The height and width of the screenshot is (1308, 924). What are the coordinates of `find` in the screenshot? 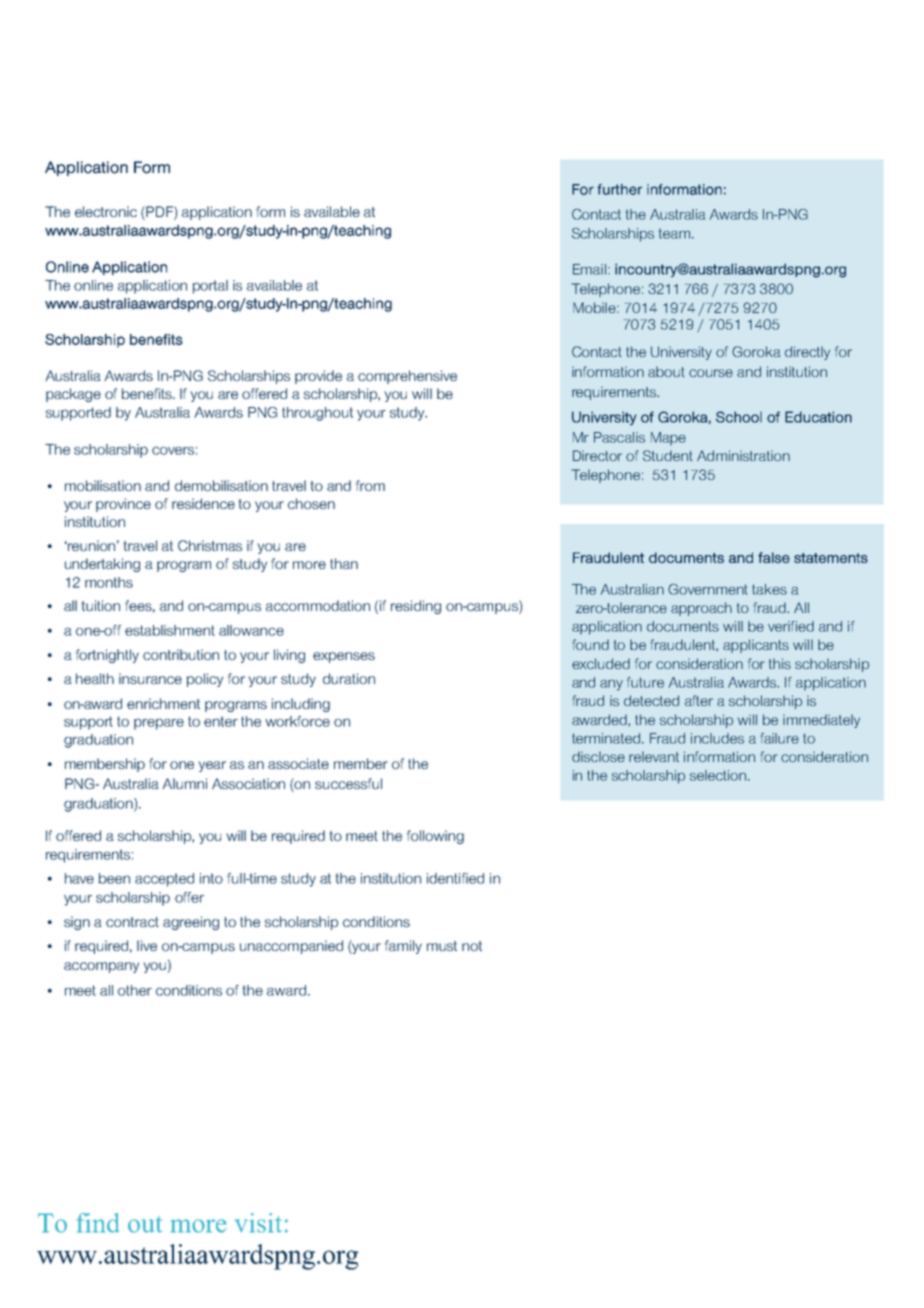 It's located at (97, 1223).
